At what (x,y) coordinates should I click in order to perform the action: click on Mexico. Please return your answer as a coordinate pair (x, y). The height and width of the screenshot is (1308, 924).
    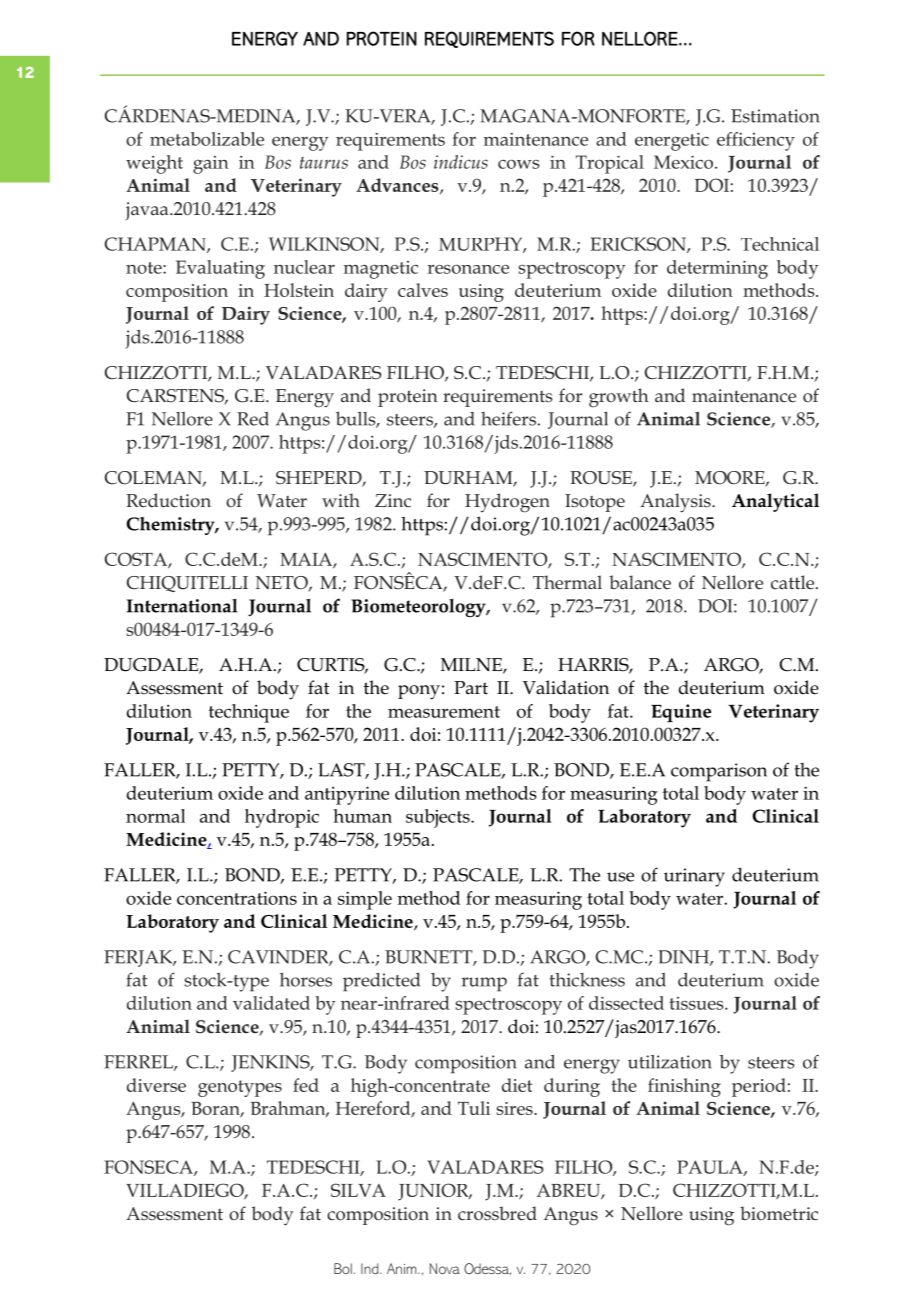
    Looking at the image, I should click on (685, 162).
